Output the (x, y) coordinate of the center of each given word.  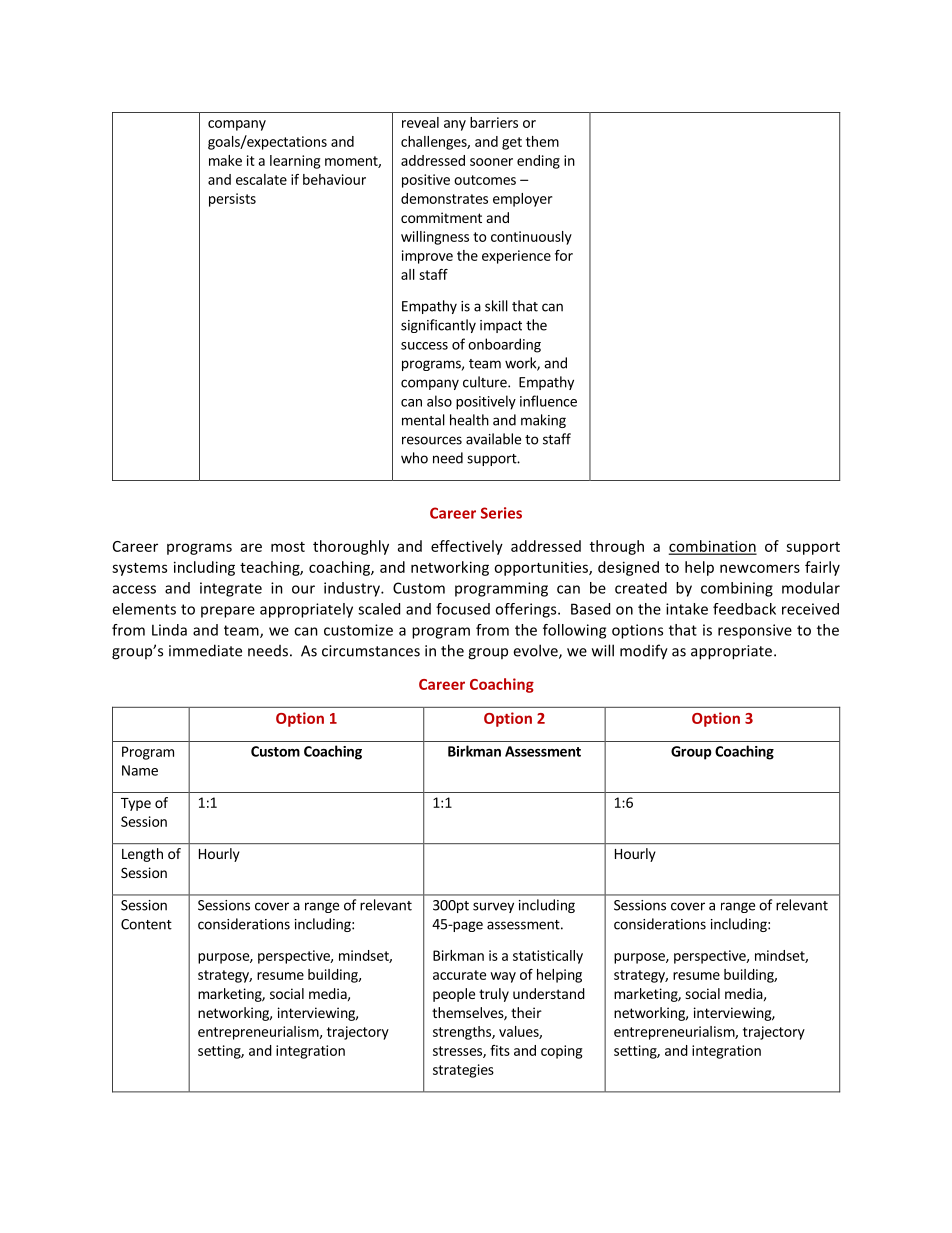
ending (538, 162)
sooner (491, 162)
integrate (231, 589)
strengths (463, 1033)
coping (561, 1052)
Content (146, 924)
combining (737, 589)
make (225, 160)
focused (463, 609)
